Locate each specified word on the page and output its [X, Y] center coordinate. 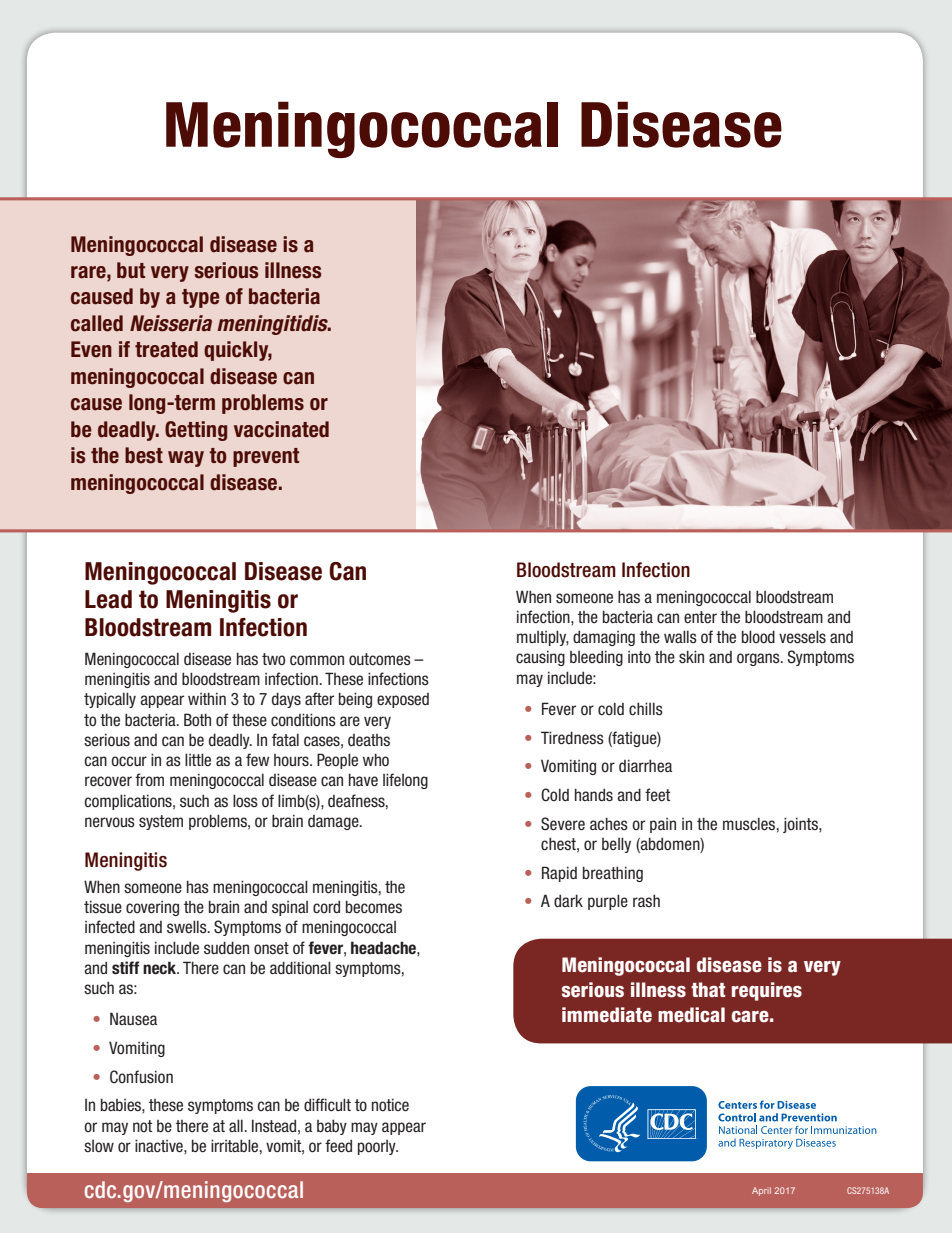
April [761, 1191]
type [201, 298]
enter [700, 617]
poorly [378, 1147]
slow [99, 1146]
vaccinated [281, 429]
